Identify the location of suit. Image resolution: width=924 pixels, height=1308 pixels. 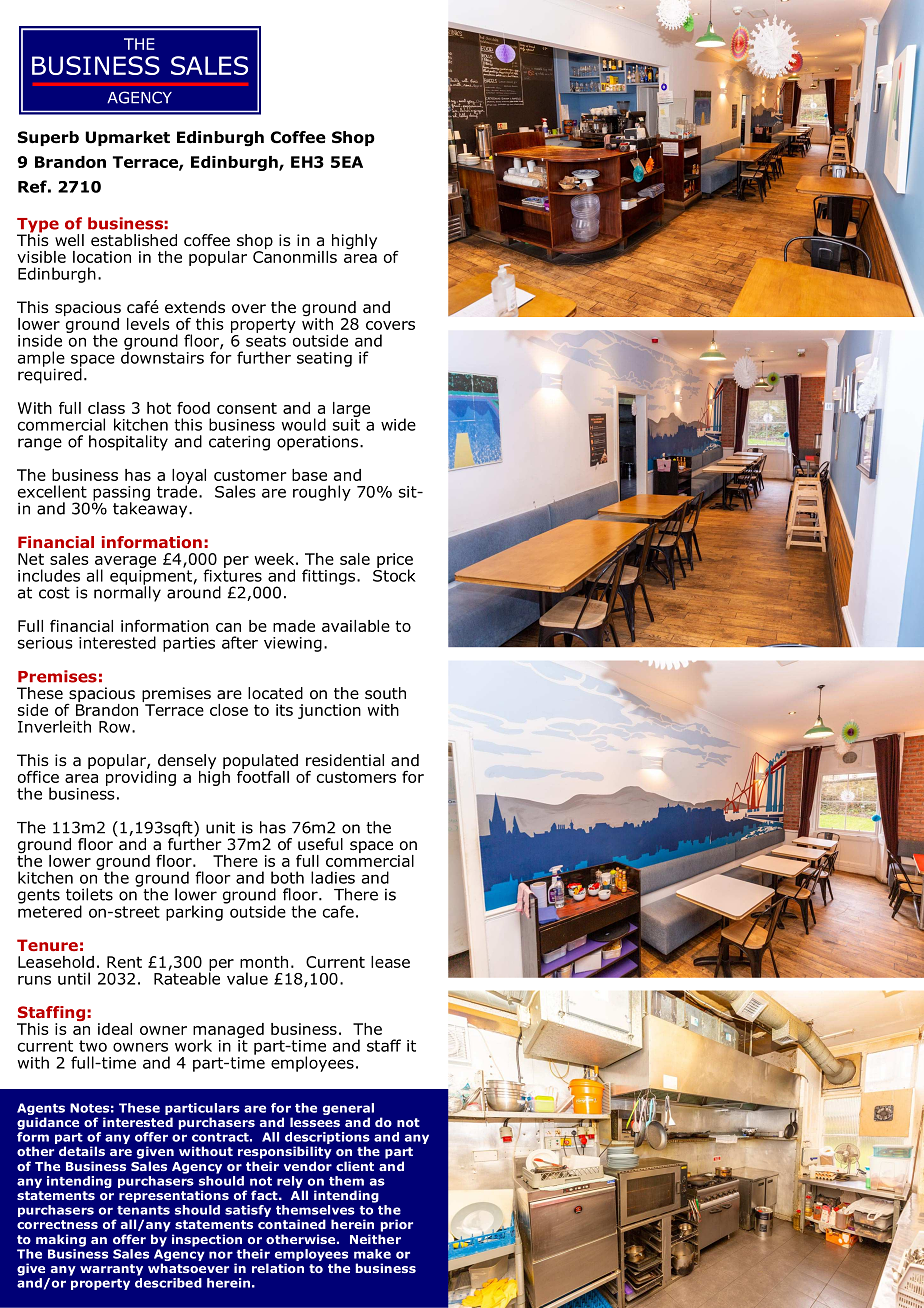
(346, 425).
